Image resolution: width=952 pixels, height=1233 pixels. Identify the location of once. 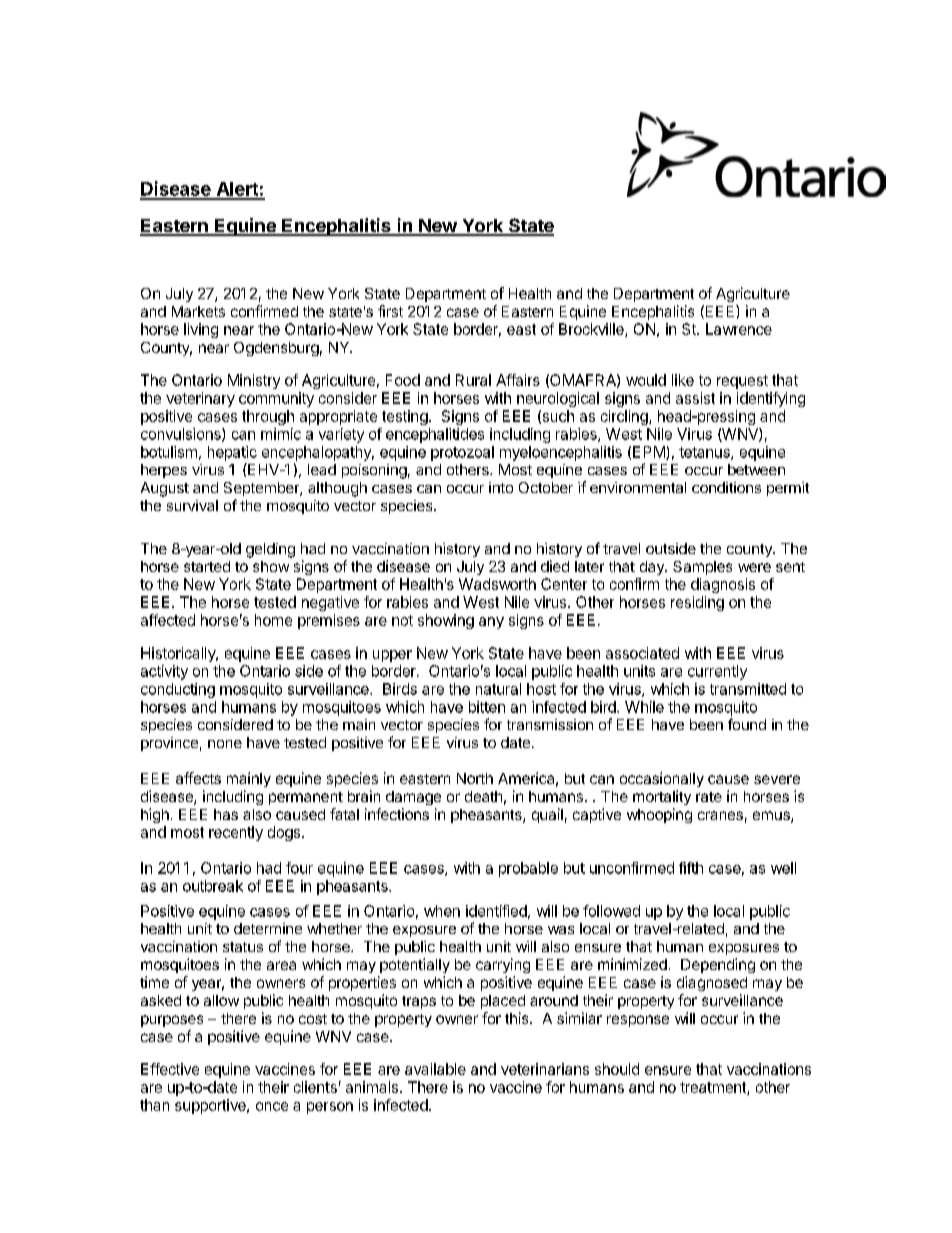
(272, 1106).
